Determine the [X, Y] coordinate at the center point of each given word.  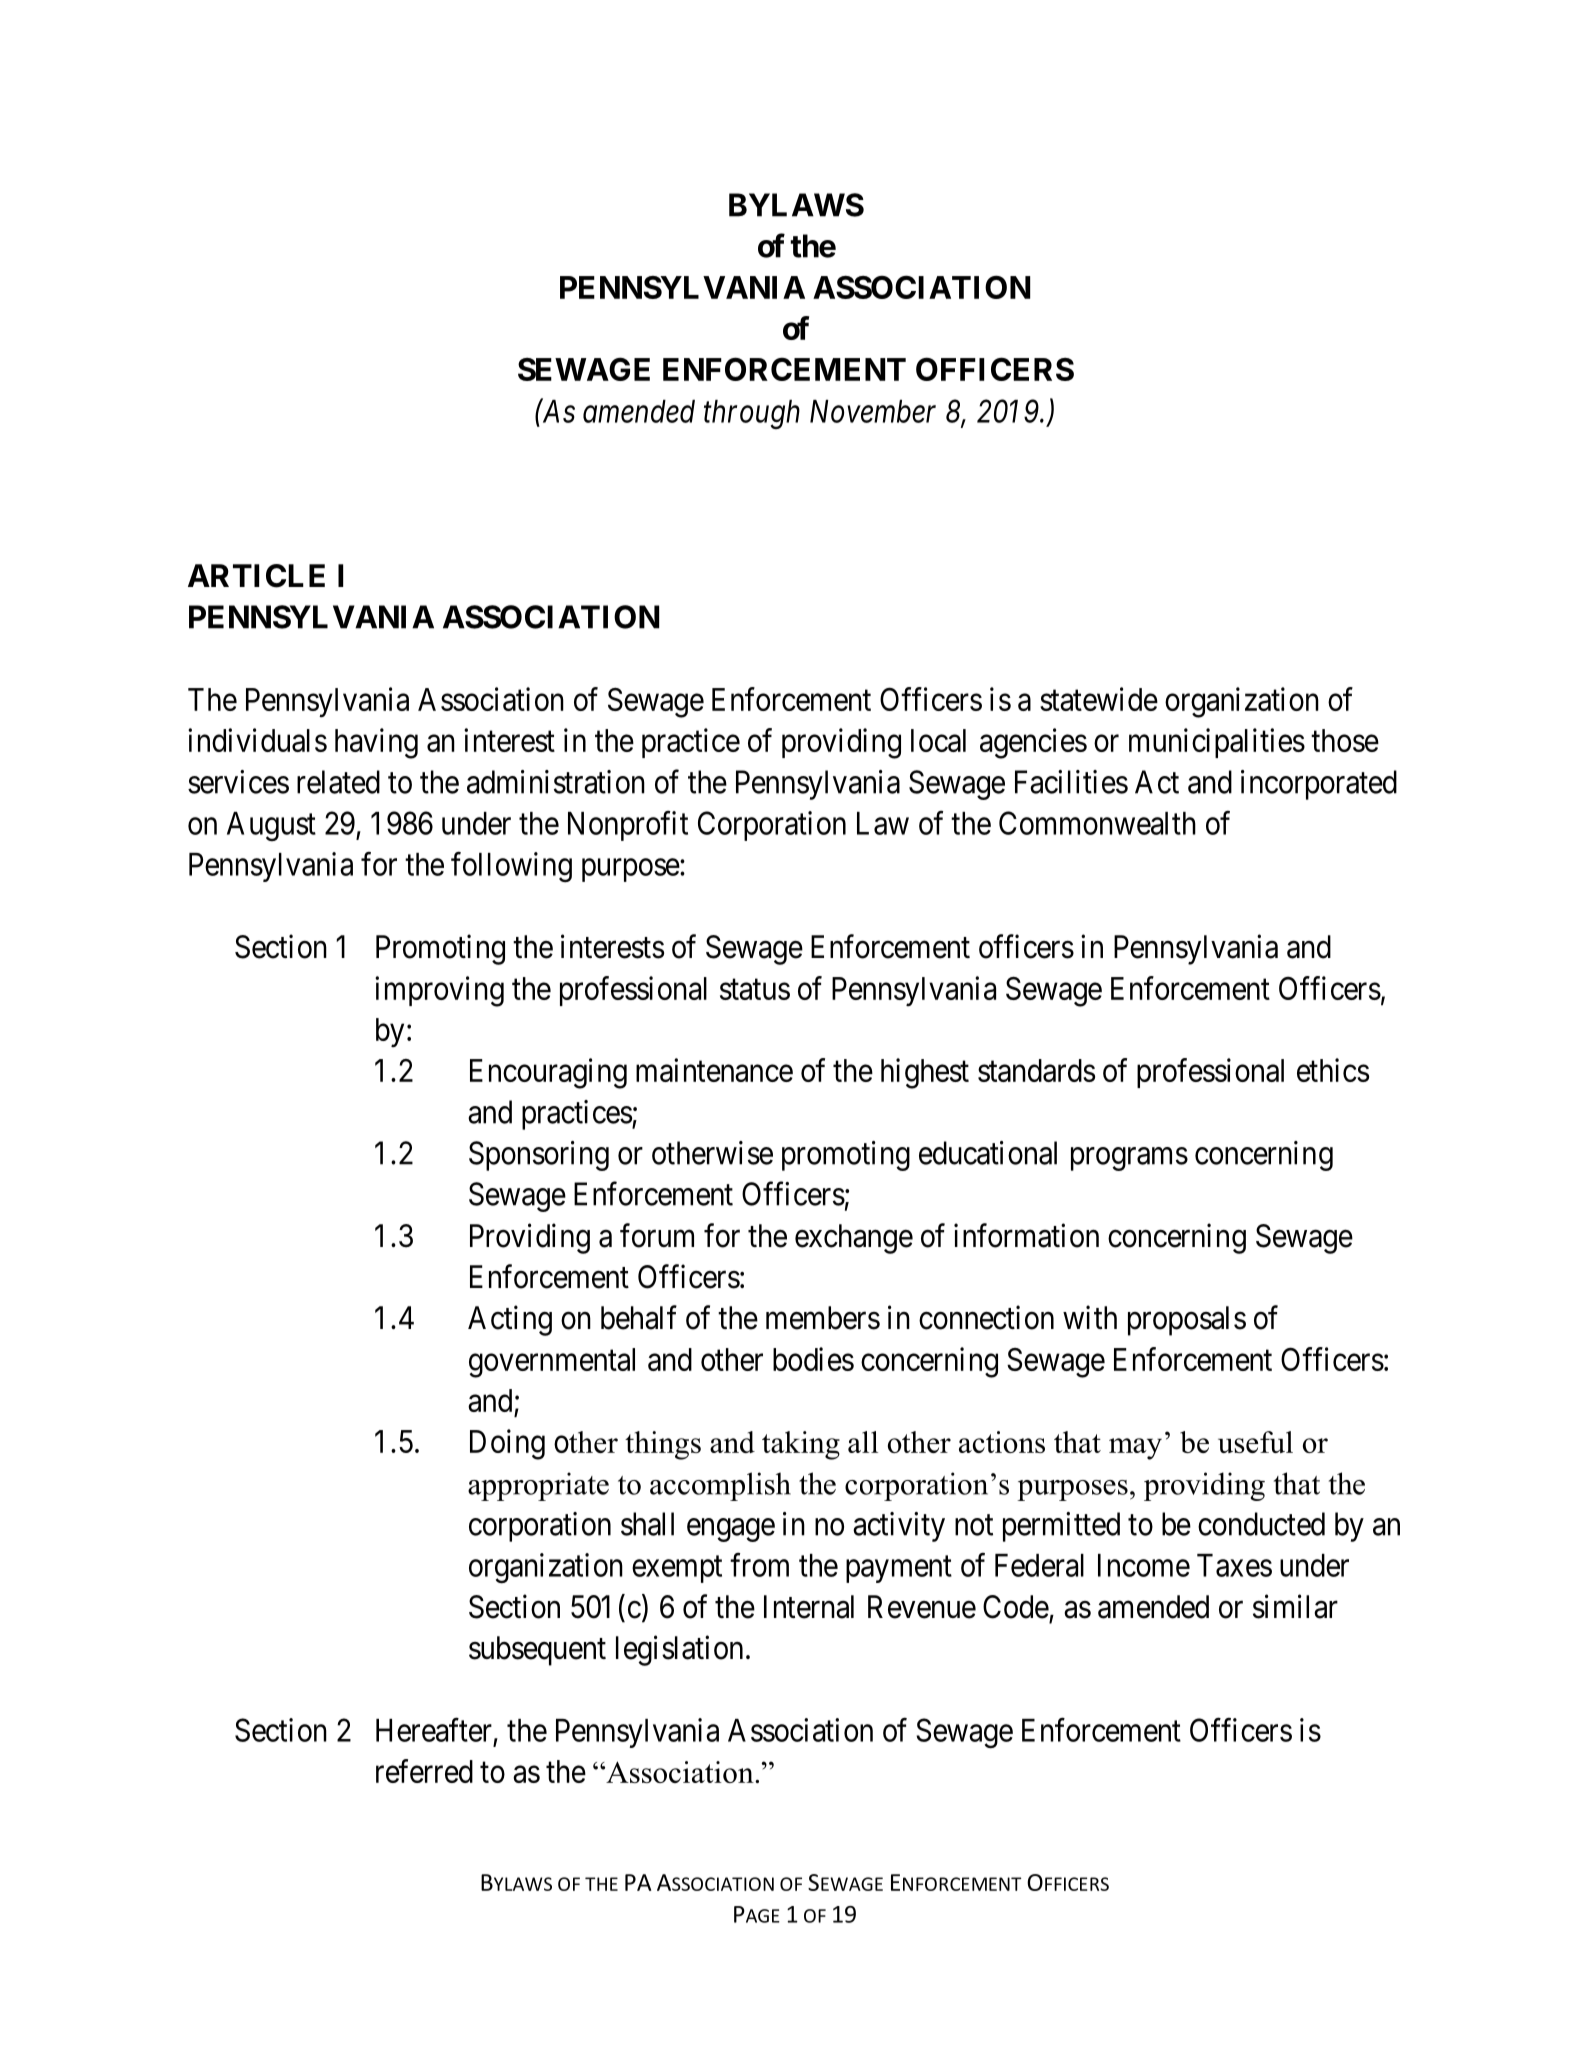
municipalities [1217, 743]
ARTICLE [256, 576]
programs [1129, 1159]
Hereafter [434, 1730]
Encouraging [548, 1073]
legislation [679, 1650]
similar [1295, 1606]
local [938, 740]
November [873, 411]
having [376, 743]
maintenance [714, 1070]
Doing [507, 1444]
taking [801, 1445]
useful [1255, 1442]
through [752, 414]
